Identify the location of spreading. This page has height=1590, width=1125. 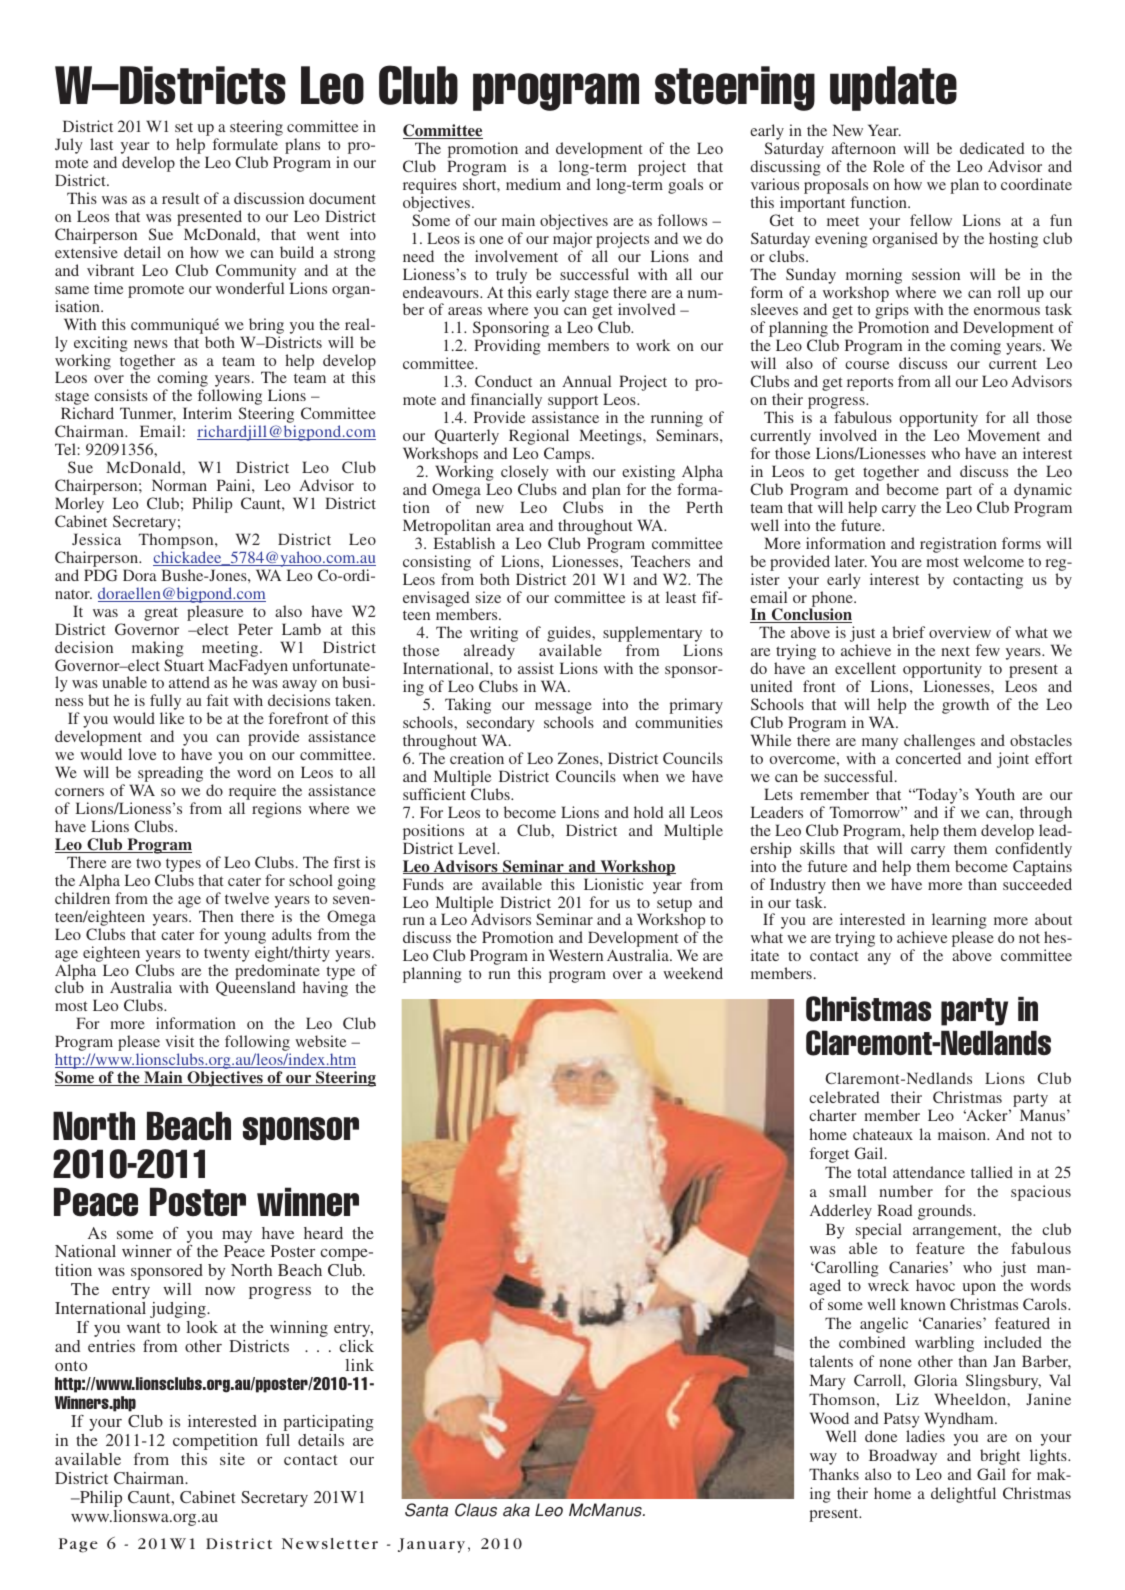
(169, 775).
